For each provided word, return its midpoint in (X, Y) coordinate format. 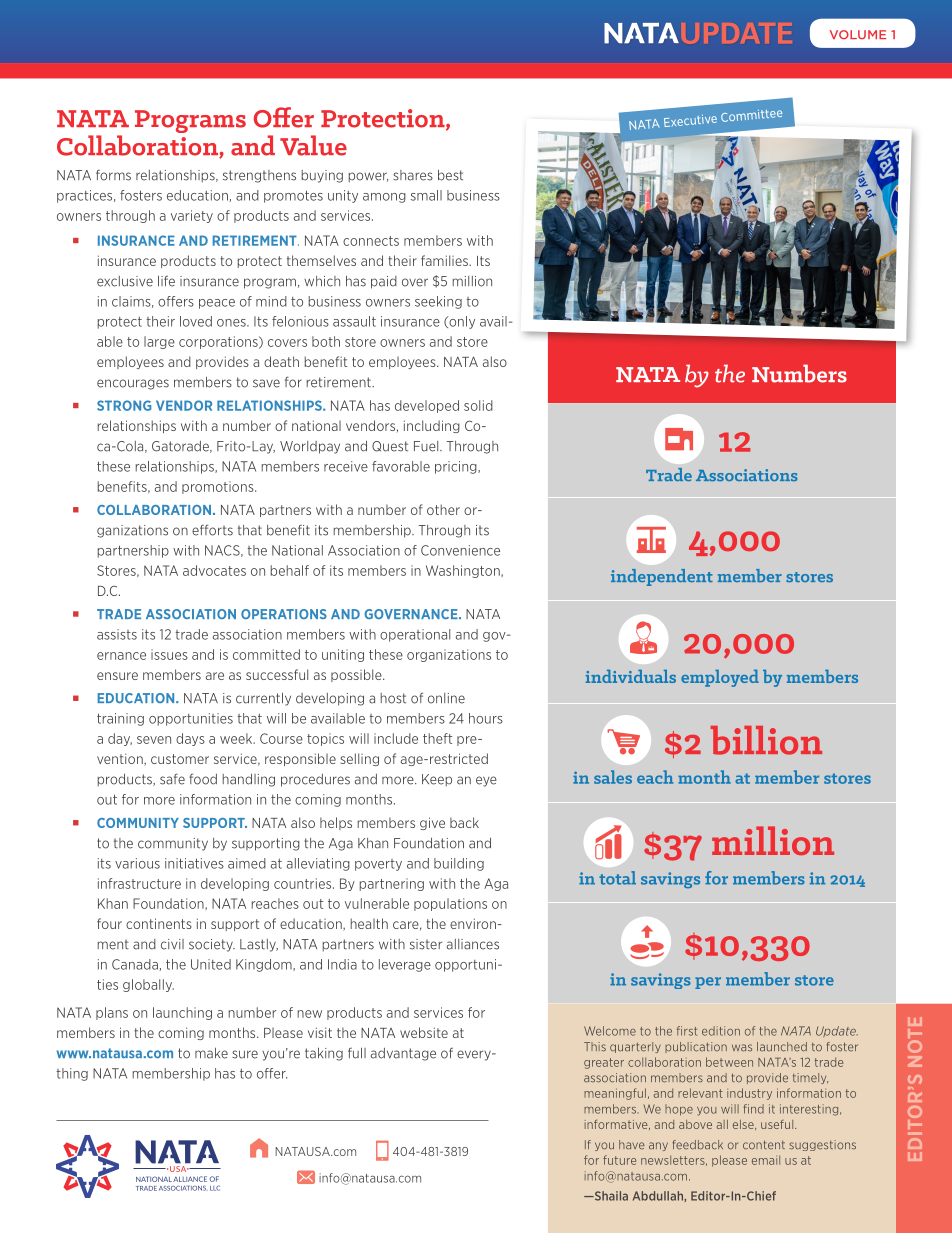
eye (486, 781)
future (619, 1160)
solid (478, 405)
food (203, 779)
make (211, 1053)
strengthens (259, 176)
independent (662, 577)
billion (766, 740)
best (450, 175)
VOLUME (858, 35)
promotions (219, 487)
